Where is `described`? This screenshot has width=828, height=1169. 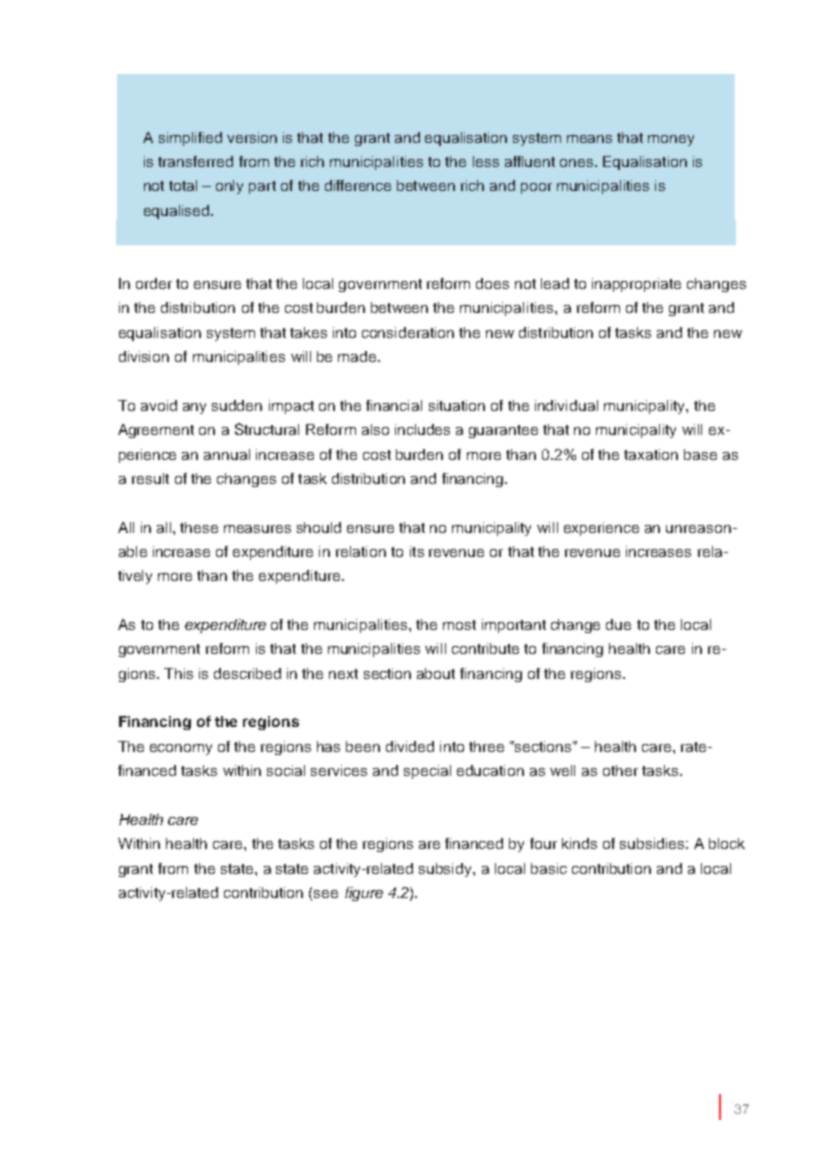
described is located at coordinates (247, 673).
